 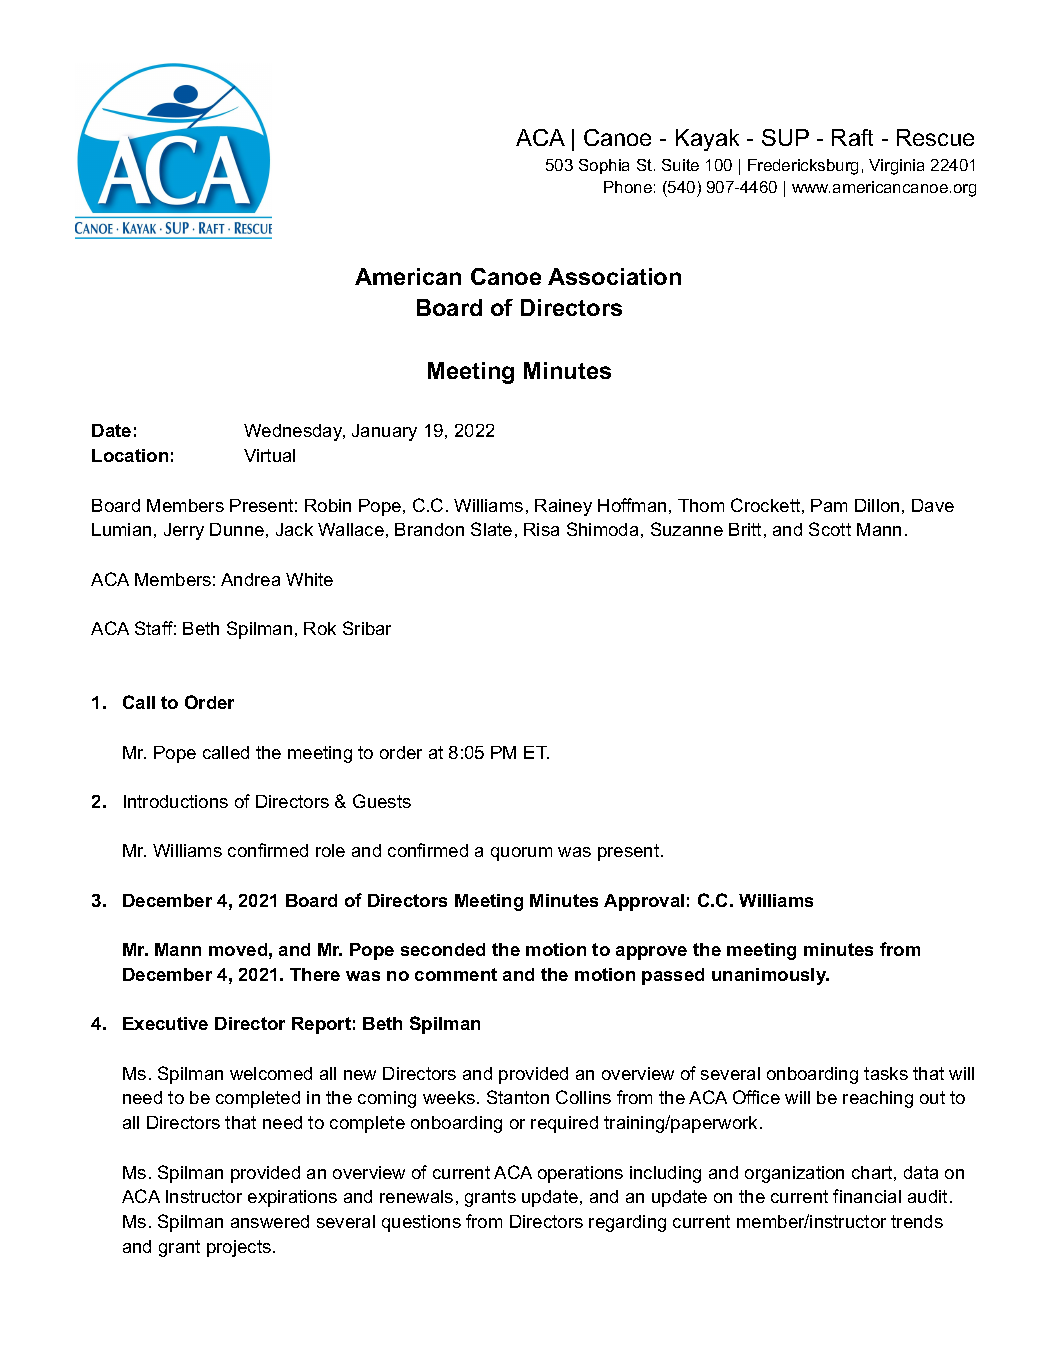 I want to click on Sophia, so click(x=604, y=166).
